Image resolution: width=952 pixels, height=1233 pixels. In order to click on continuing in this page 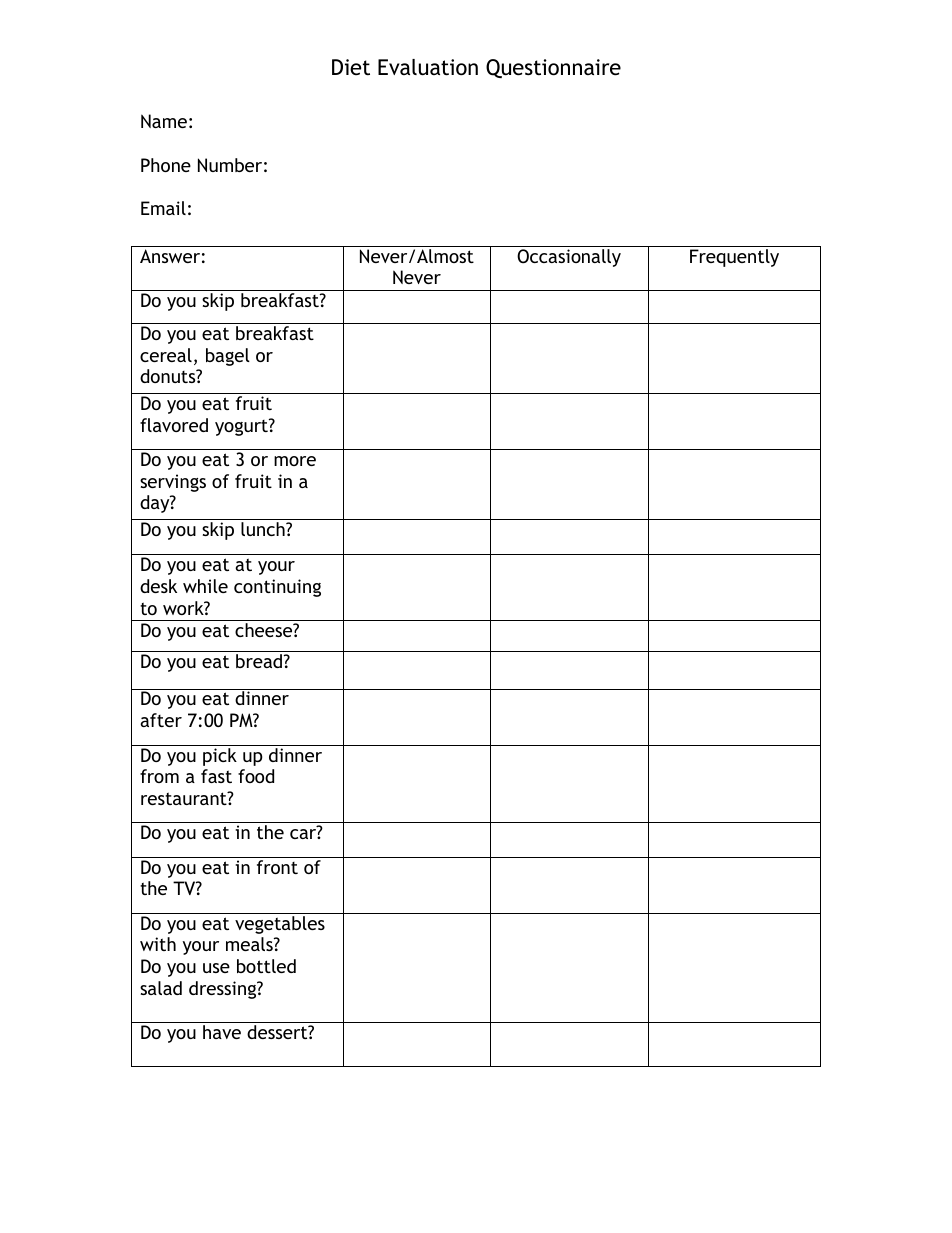, I will do `click(277, 588)`.
